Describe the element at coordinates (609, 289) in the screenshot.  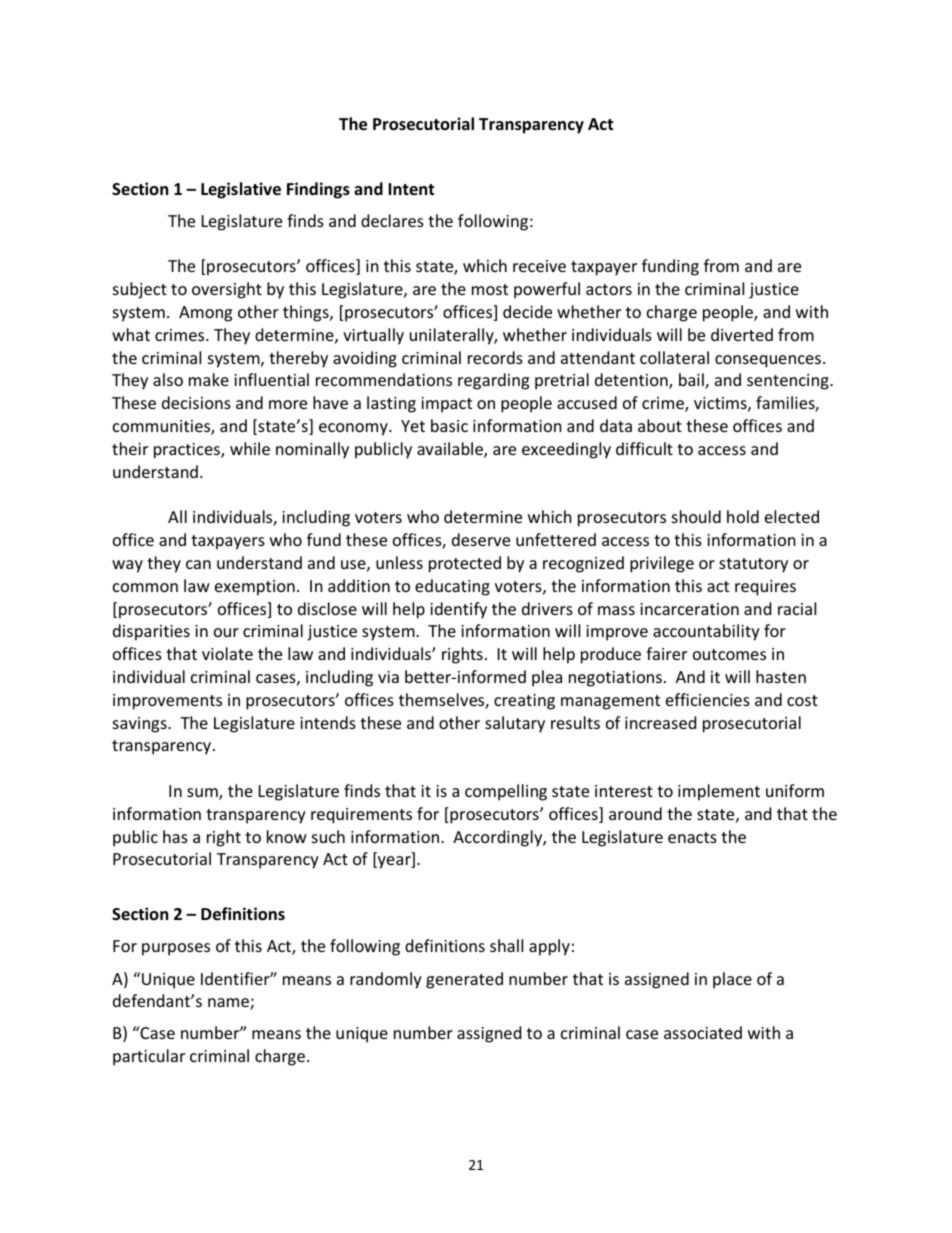
I see `actors` at that location.
